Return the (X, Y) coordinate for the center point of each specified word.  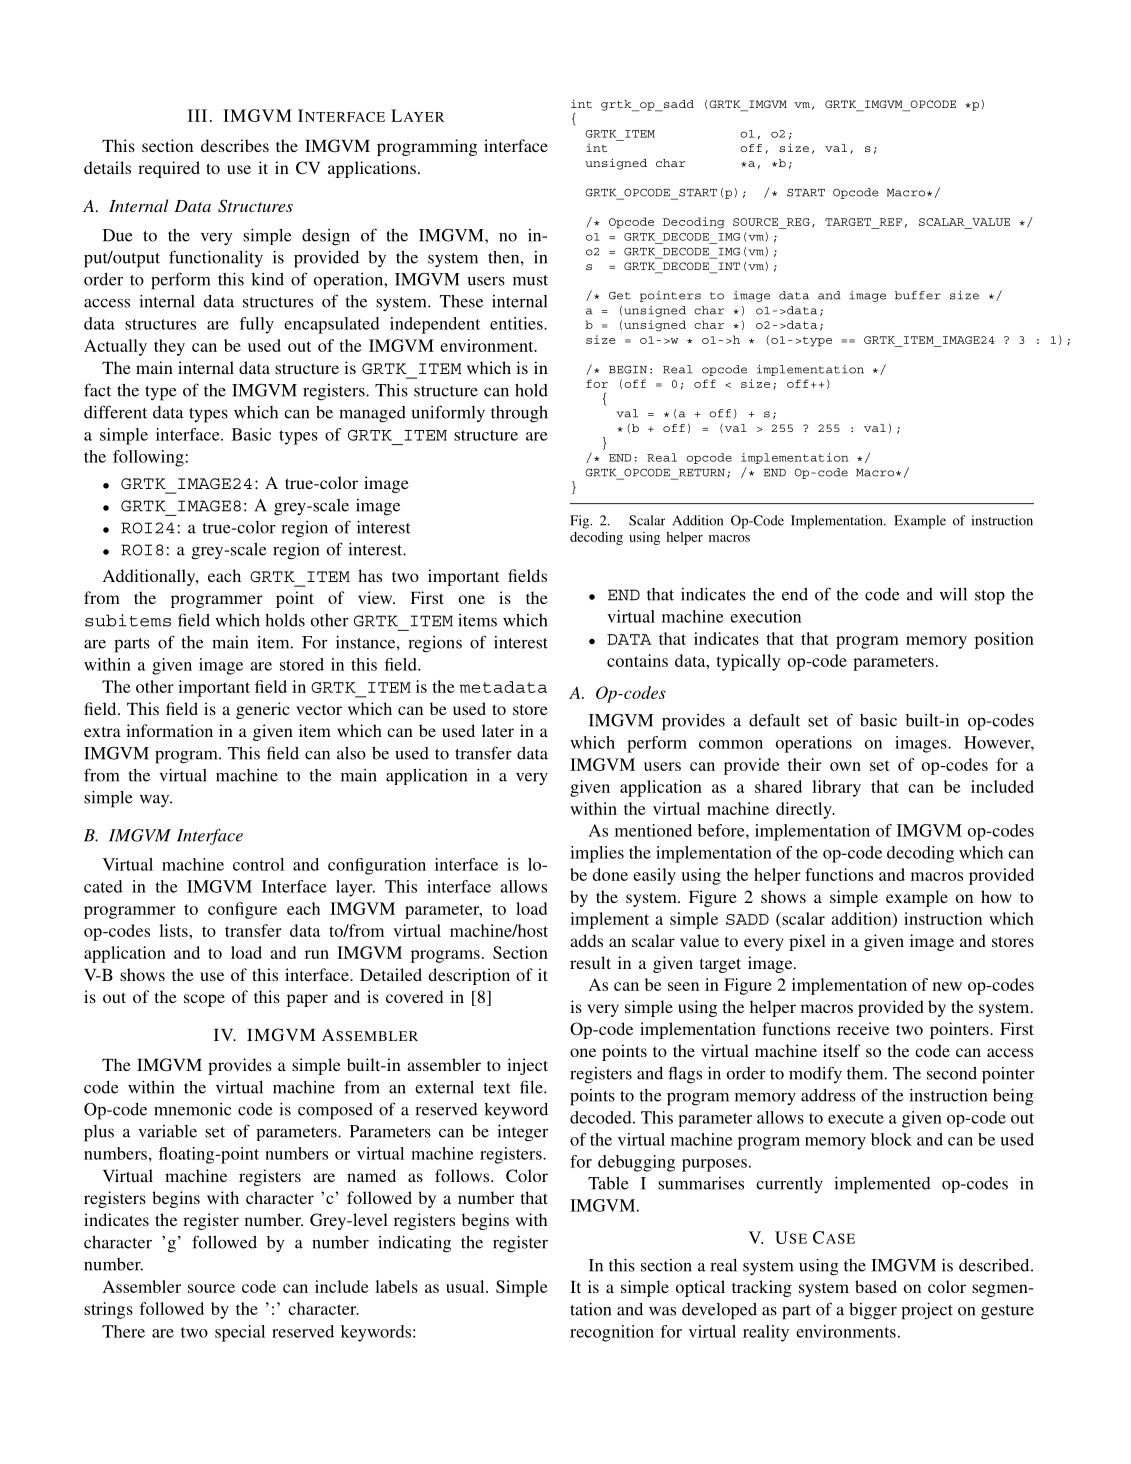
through (519, 414)
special (240, 1333)
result (590, 962)
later (498, 730)
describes (235, 145)
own (845, 766)
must (530, 280)
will (953, 594)
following (148, 458)
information (169, 730)
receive (863, 1028)
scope (204, 1000)
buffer (918, 295)
